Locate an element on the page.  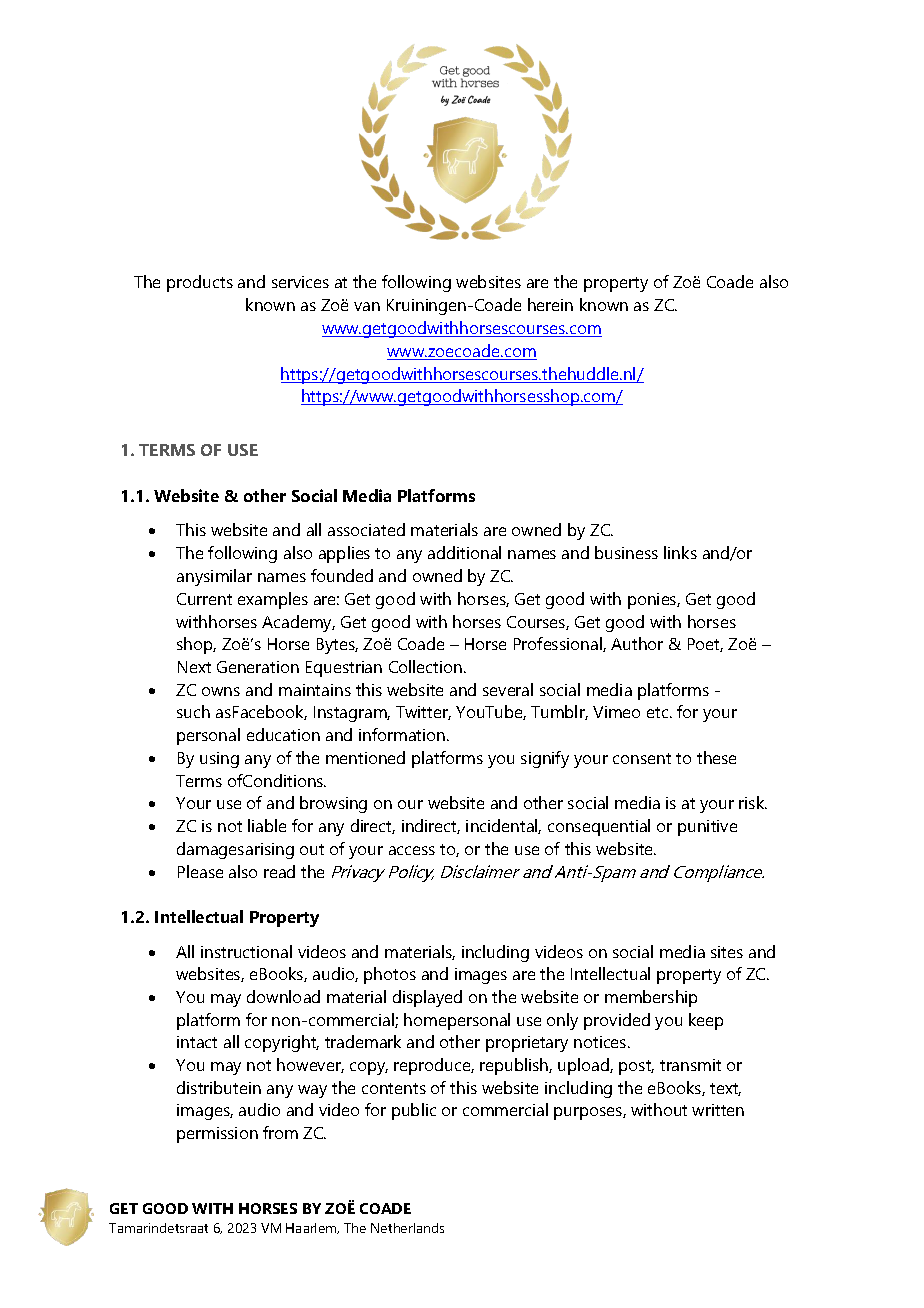
signify is located at coordinates (545, 759).
